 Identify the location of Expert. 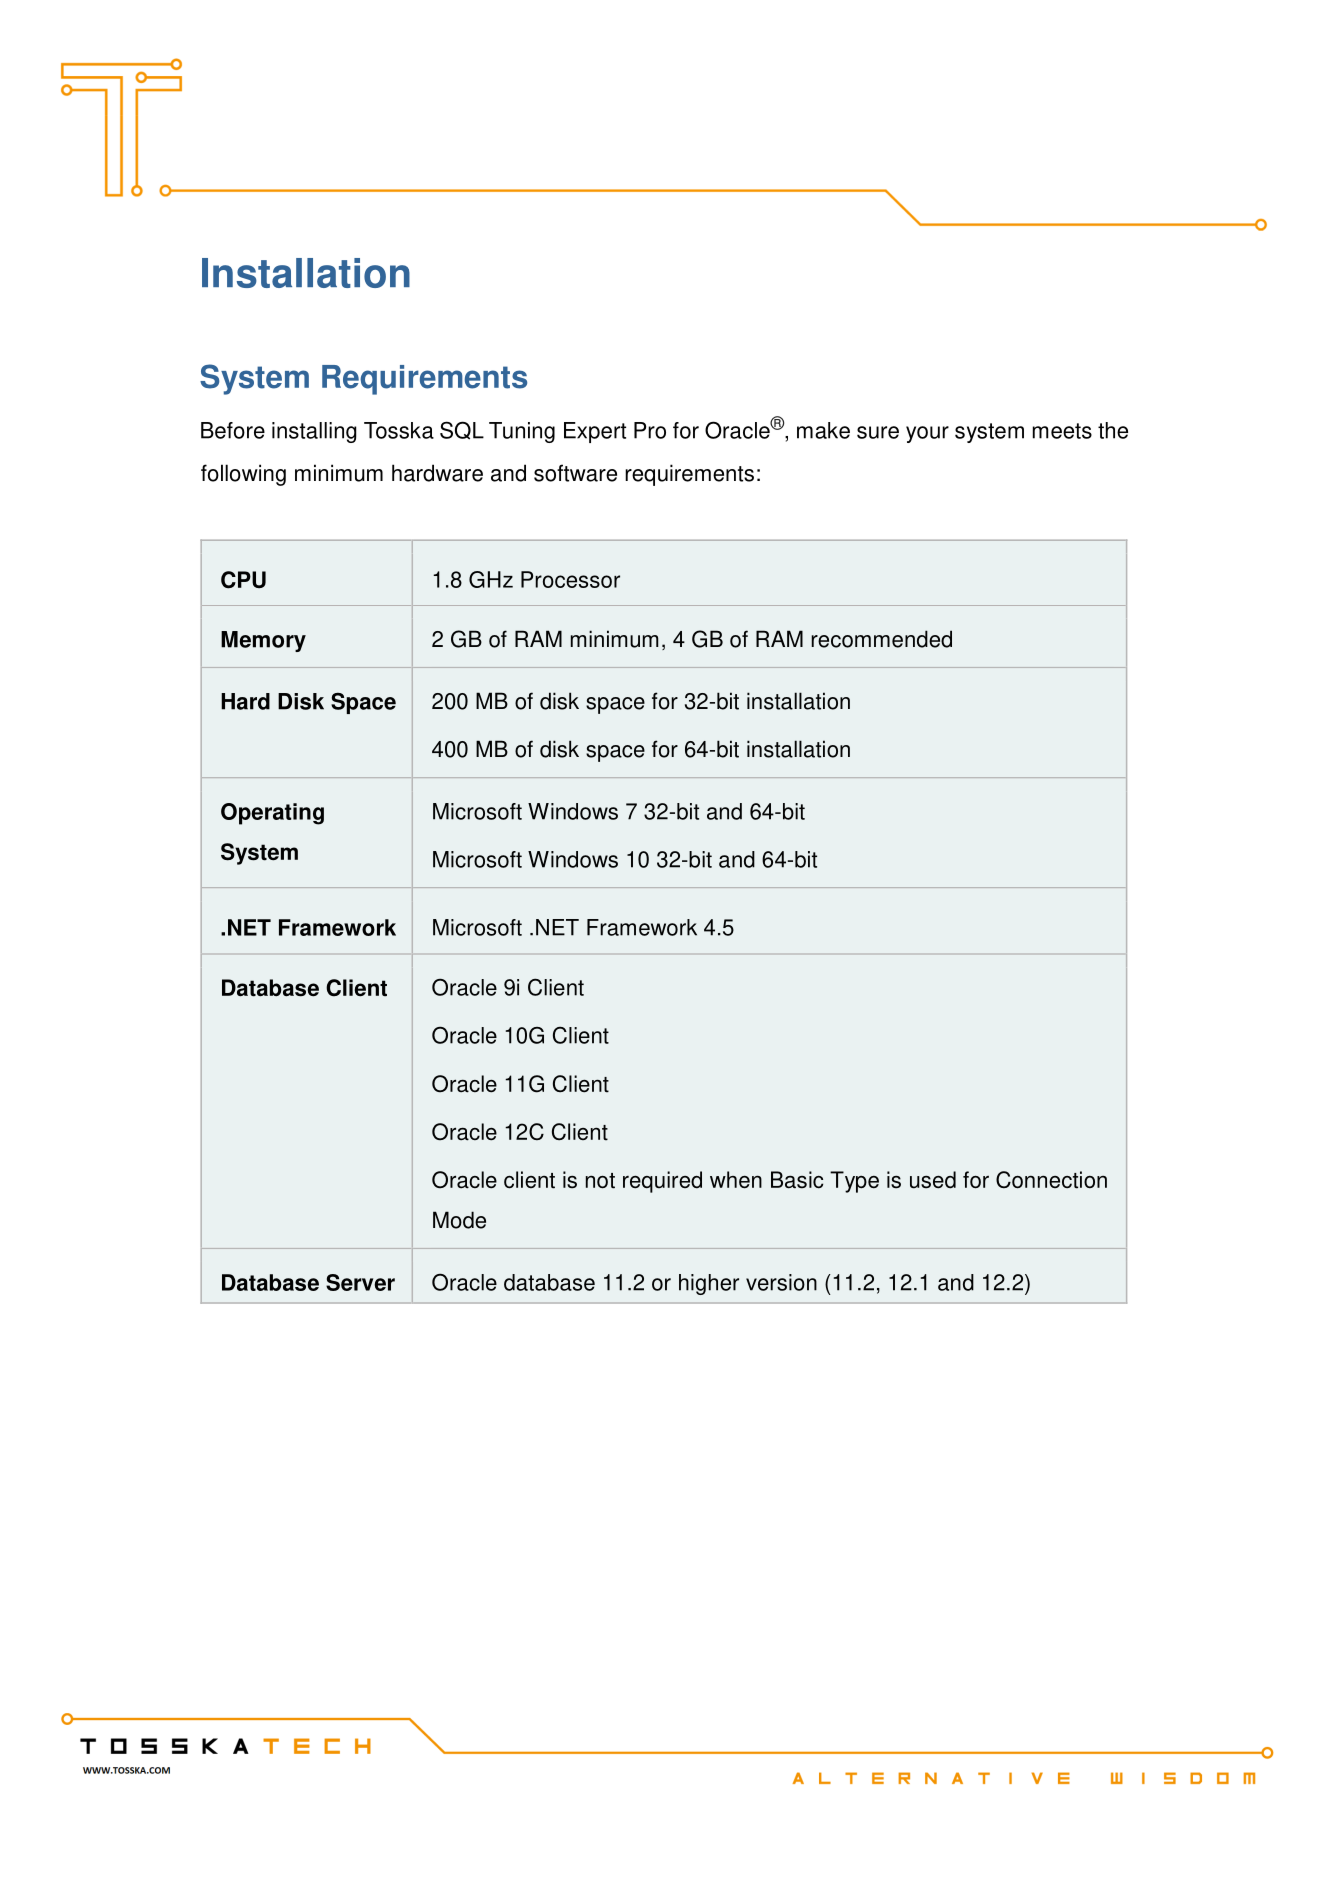
(595, 432).
